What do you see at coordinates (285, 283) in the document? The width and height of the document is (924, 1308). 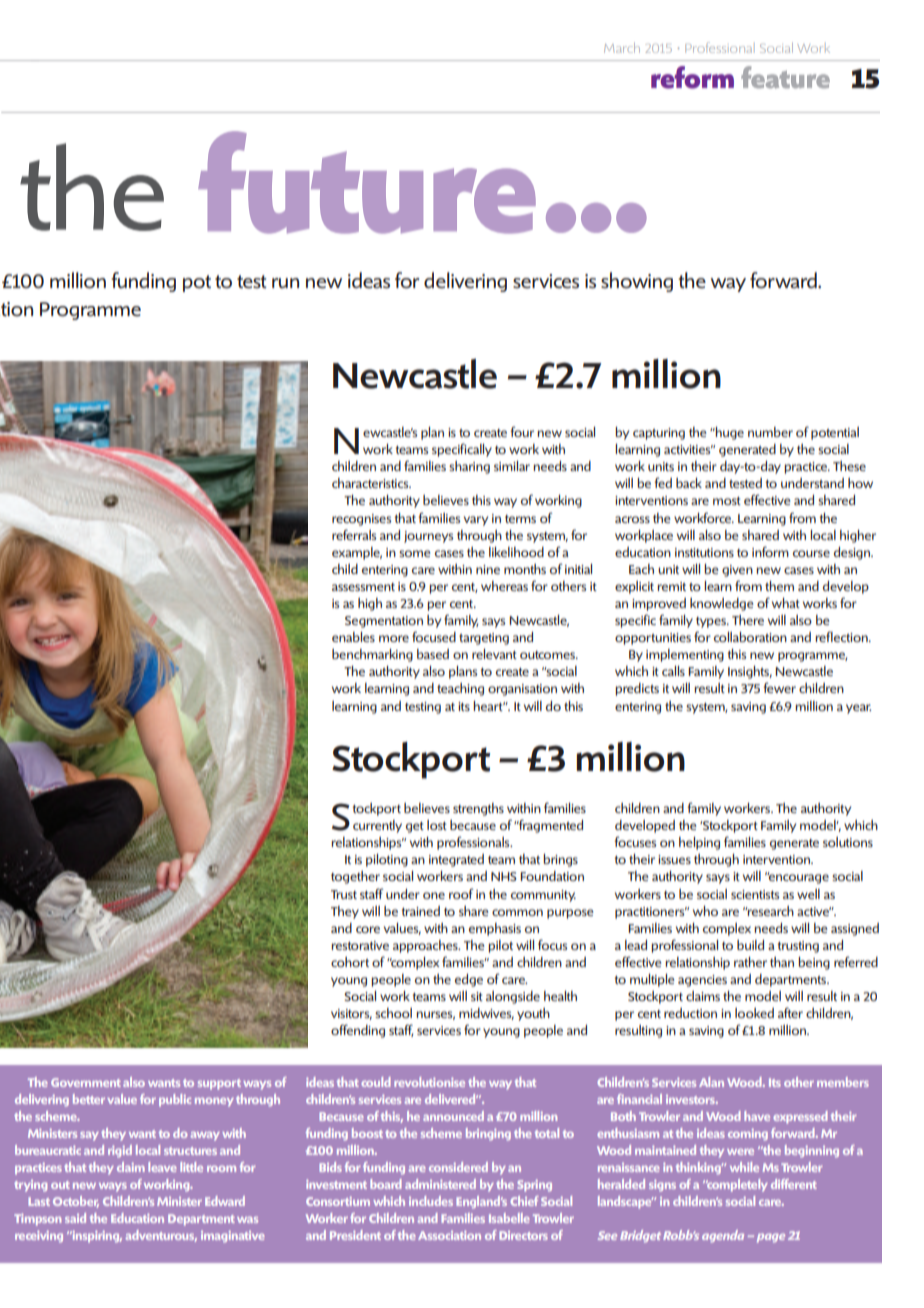 I see `run` at bounding box center [285, 283].
